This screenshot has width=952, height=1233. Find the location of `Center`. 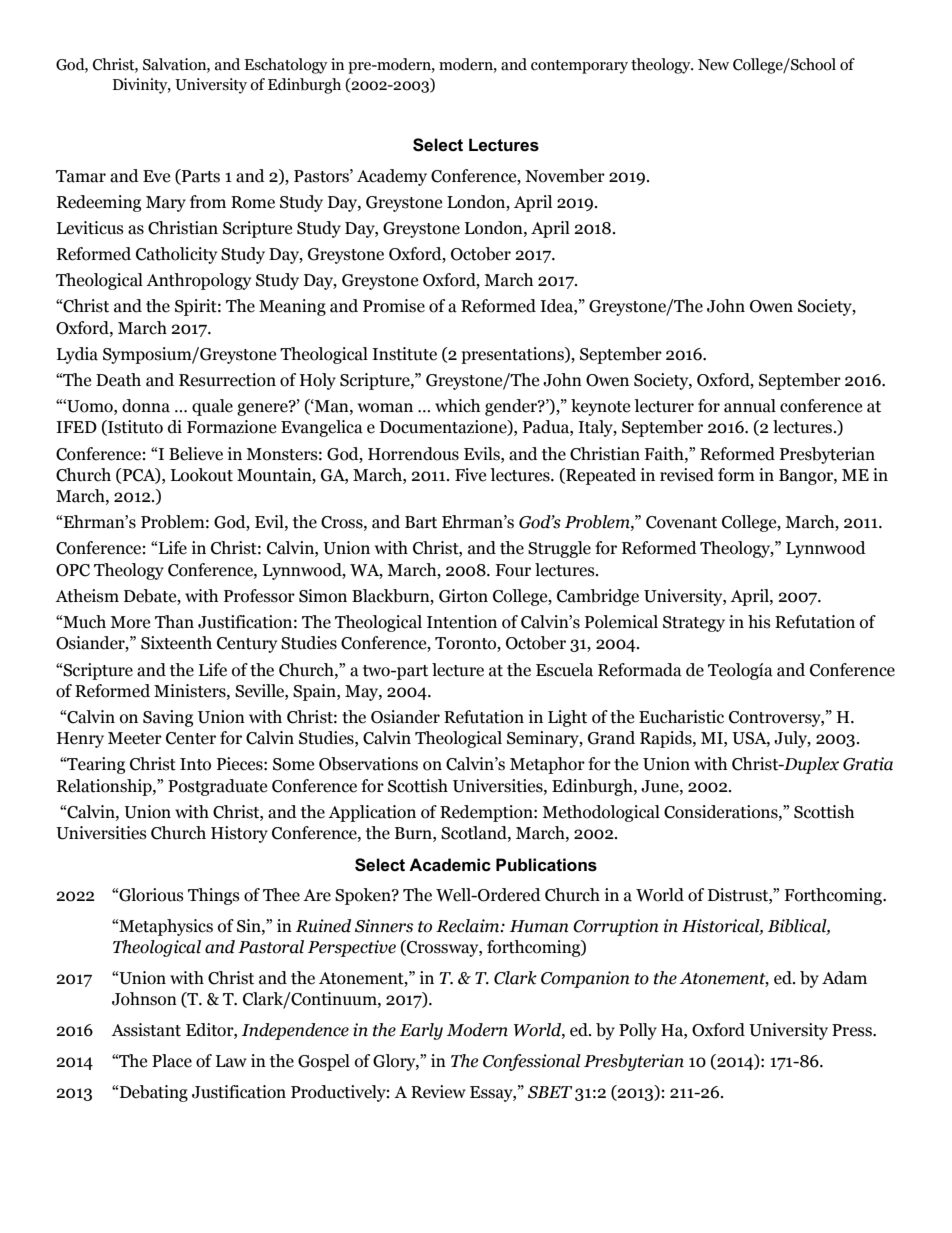

Center is located at coordinates (191, 738).
